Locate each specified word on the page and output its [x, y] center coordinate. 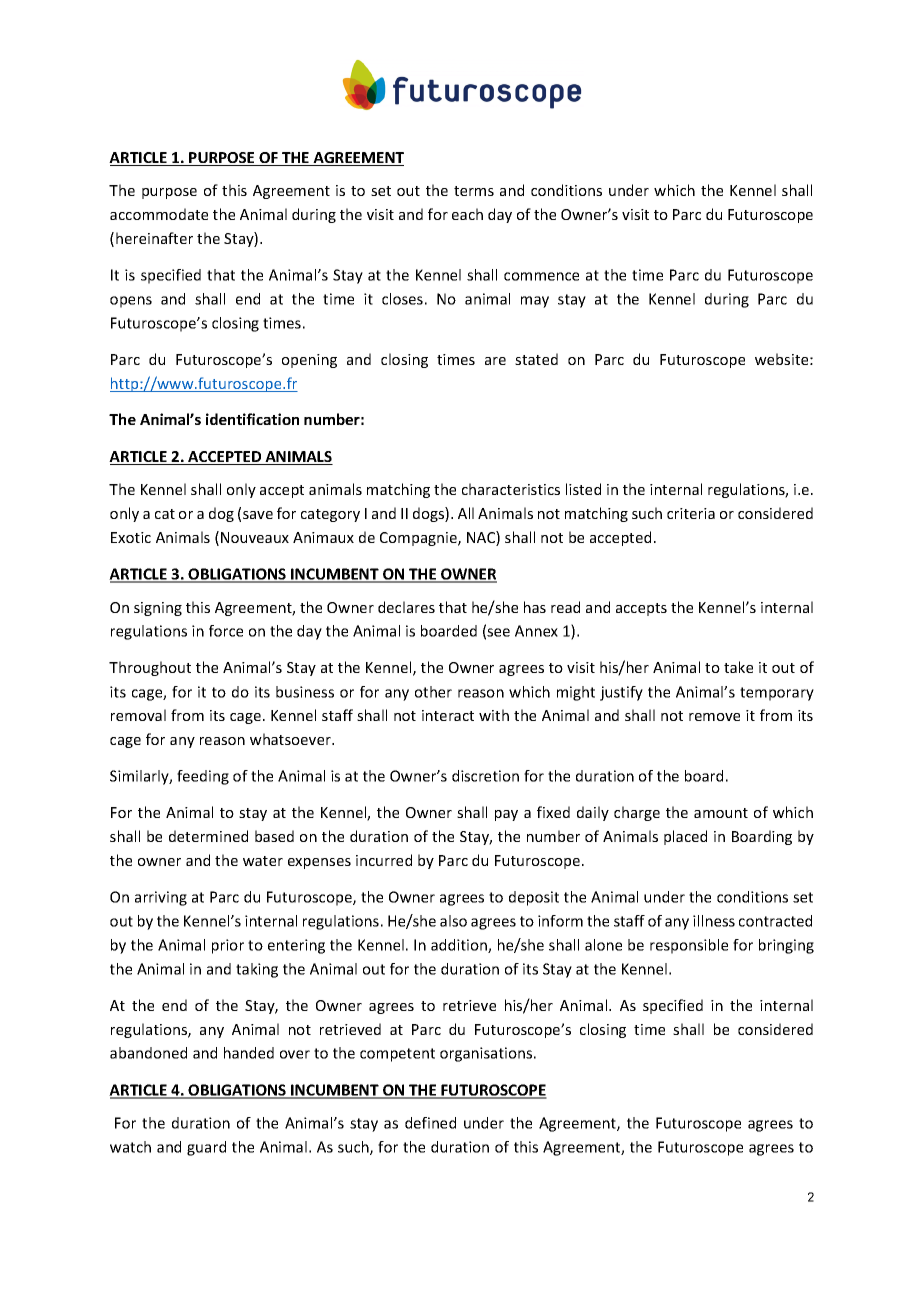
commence [541, 276]
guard [206, 1148]
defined [430, 1123]
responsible [689, 946]
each [467, 214]
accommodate [159, 214]
